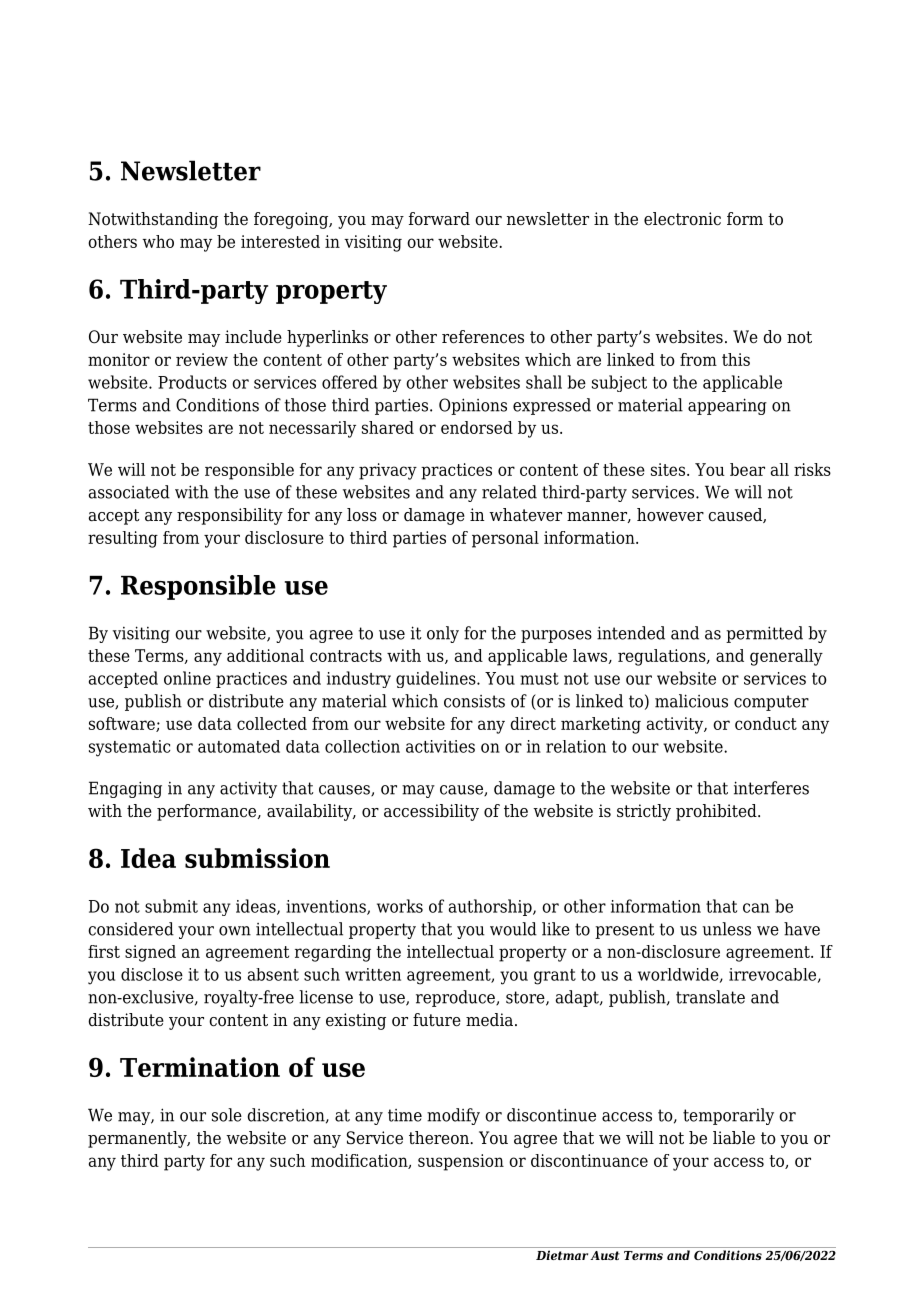 This page has width=924, height=1308. What do you see at coordinates (474, 701) in the page?
I see `consists` at bounding box center [474, 701].
